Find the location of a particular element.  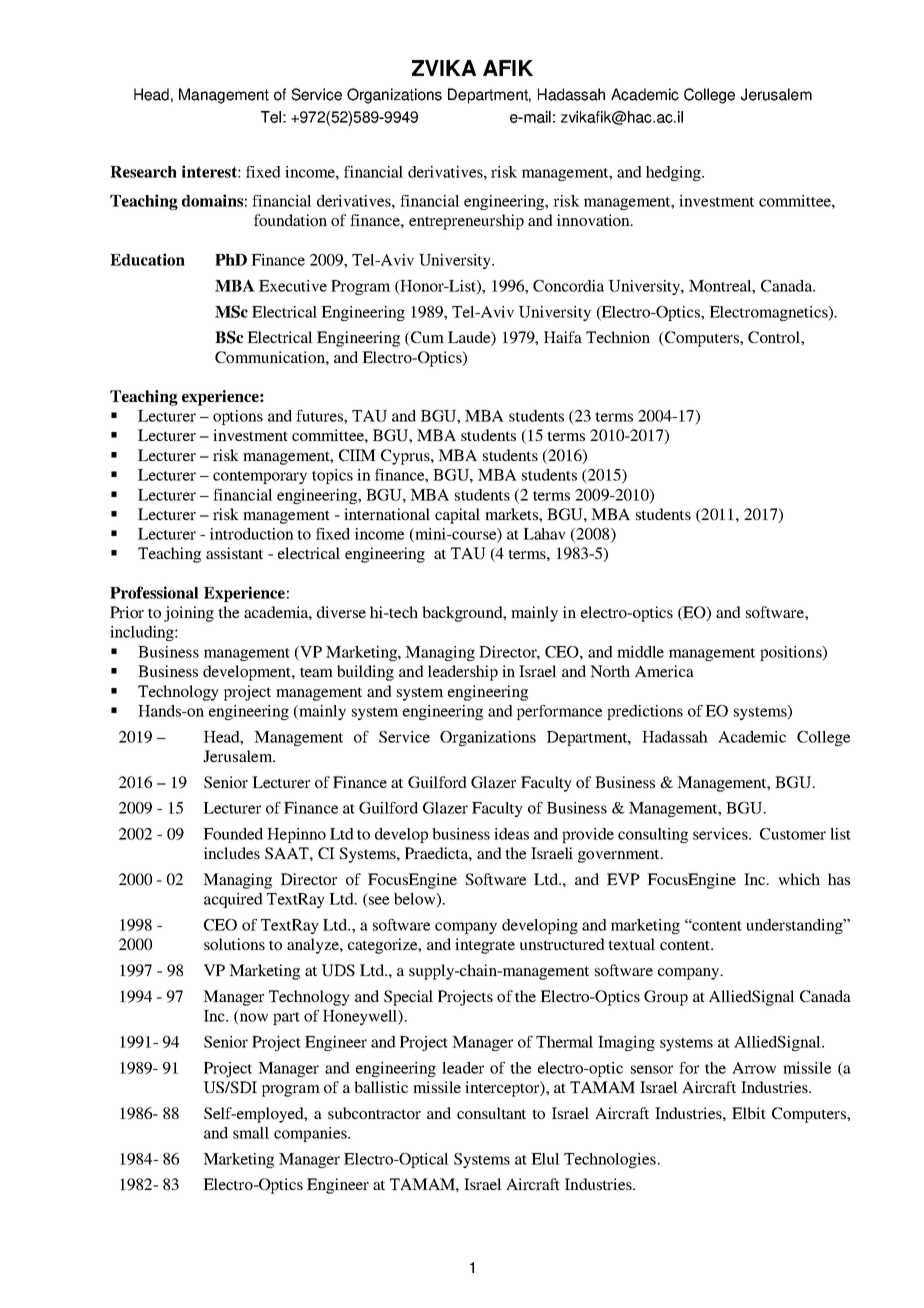

joining is located at coordinates (189, 614).
